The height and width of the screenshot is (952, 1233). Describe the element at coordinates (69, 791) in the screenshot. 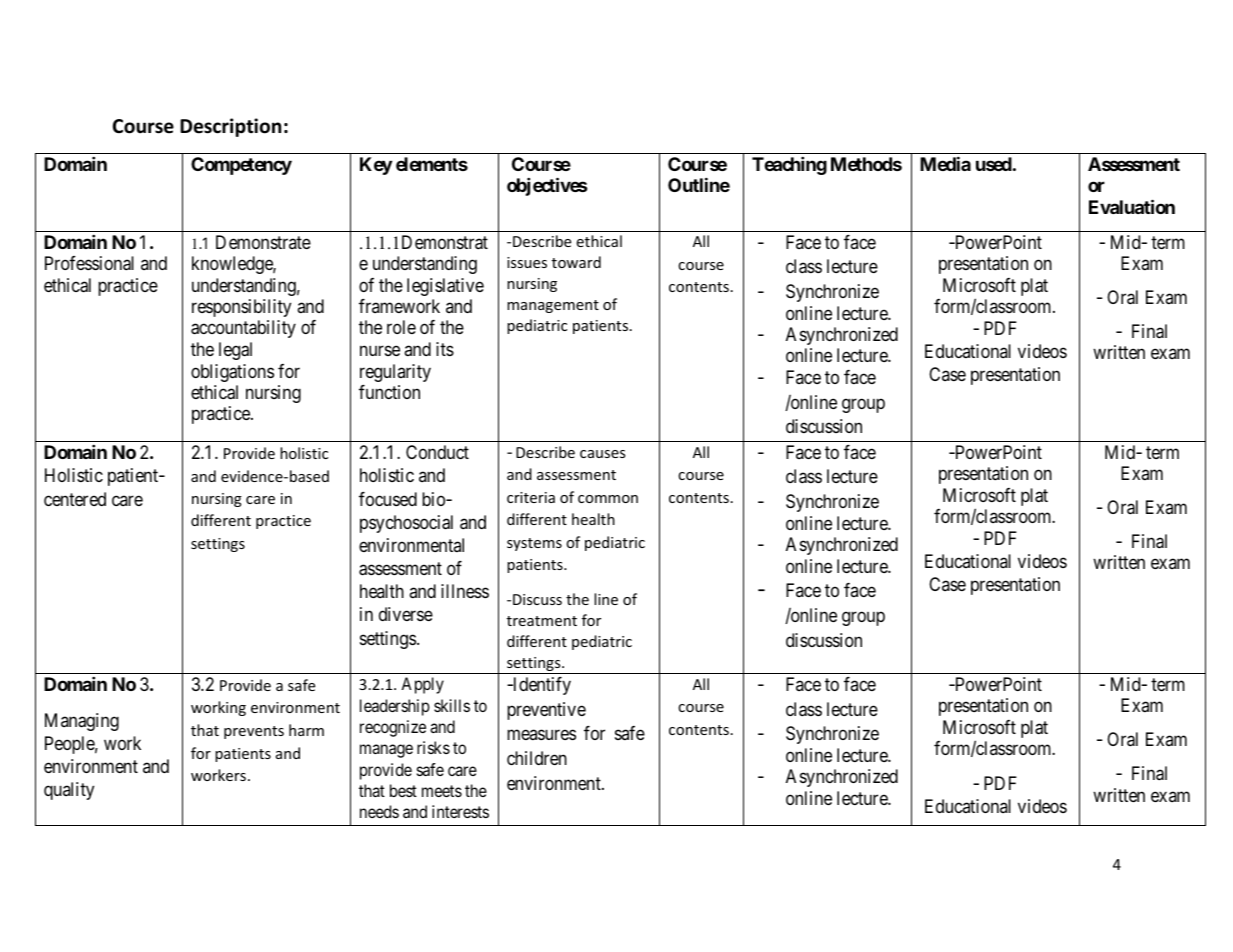

I see `quality` at that location.
